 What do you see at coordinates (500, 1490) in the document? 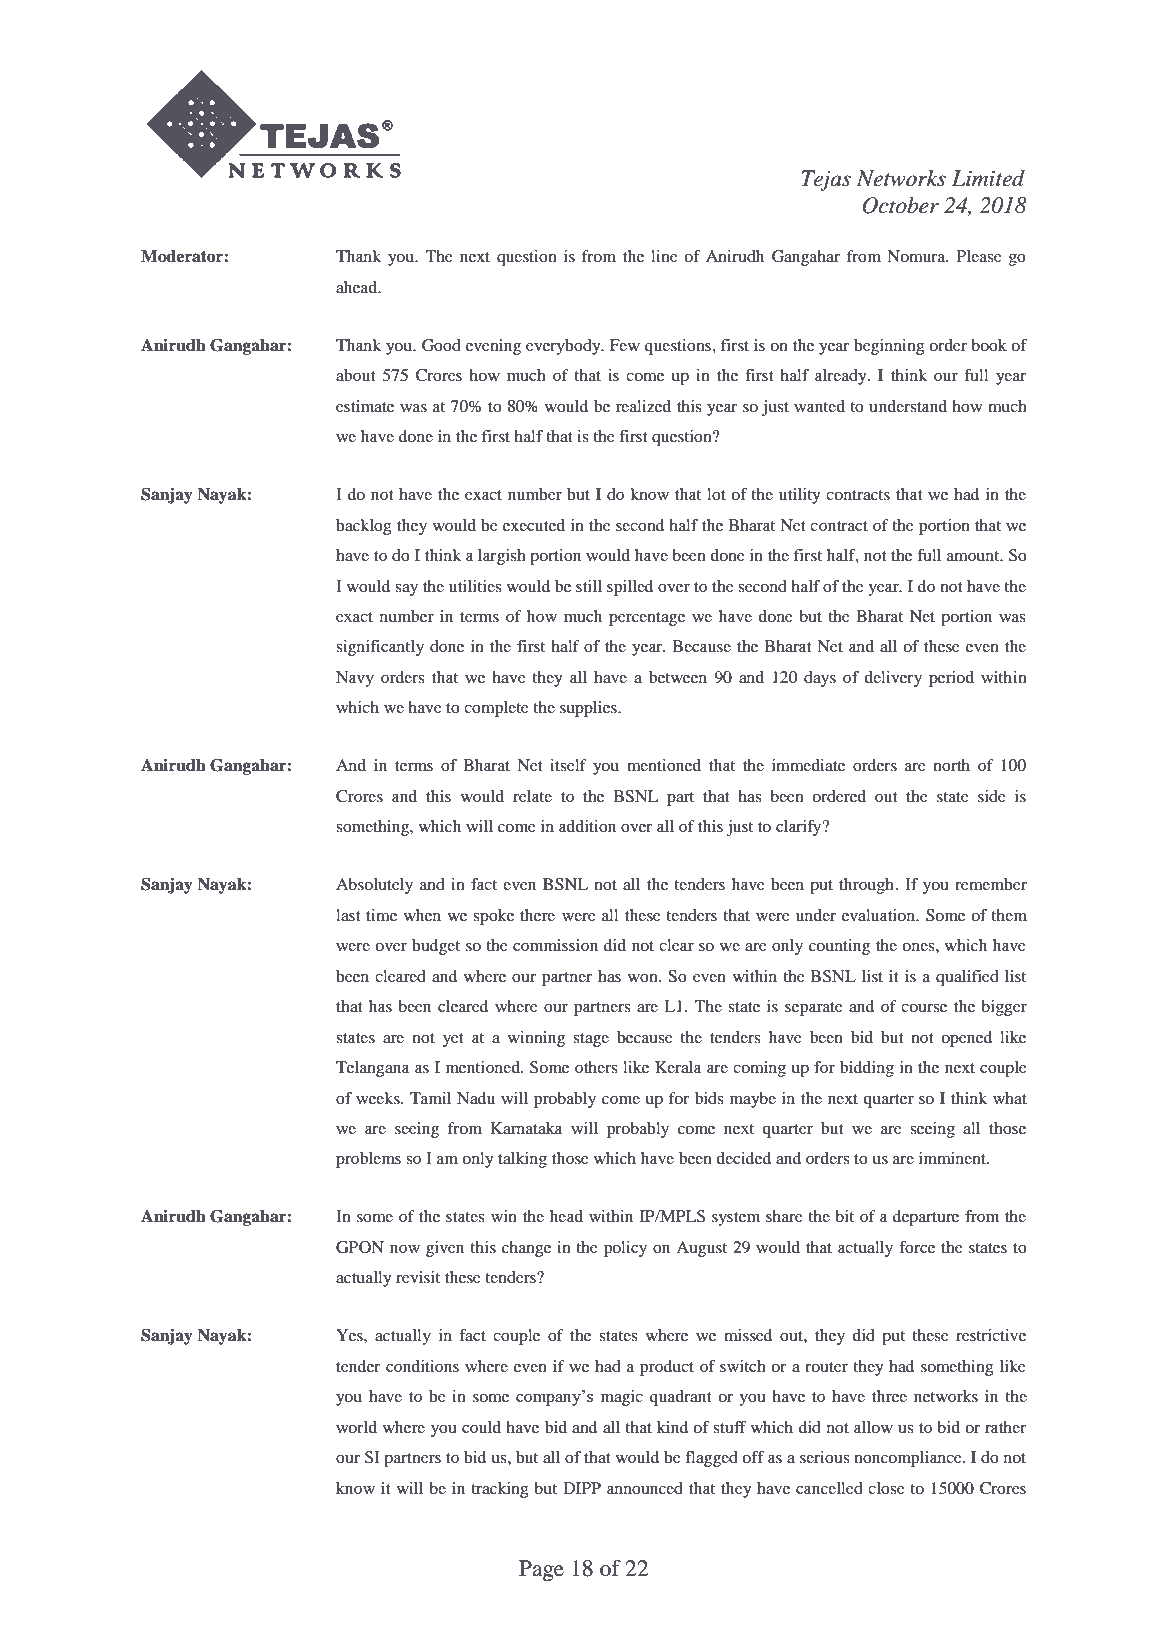
I see `tracking` at bounding box center [500, 1490].
